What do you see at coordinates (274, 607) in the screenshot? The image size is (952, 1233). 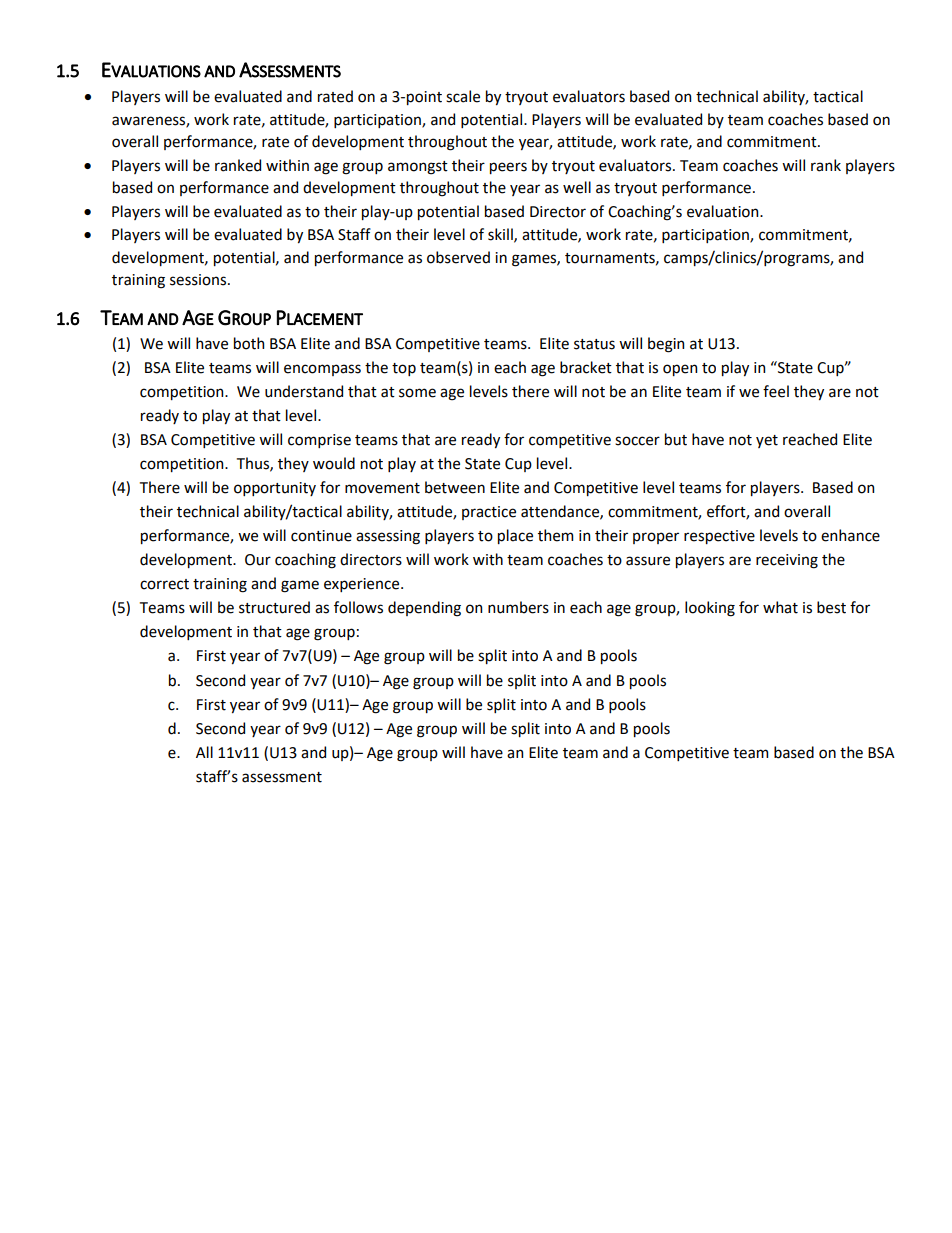 I see `structured` at bounding box center [274, 607].
